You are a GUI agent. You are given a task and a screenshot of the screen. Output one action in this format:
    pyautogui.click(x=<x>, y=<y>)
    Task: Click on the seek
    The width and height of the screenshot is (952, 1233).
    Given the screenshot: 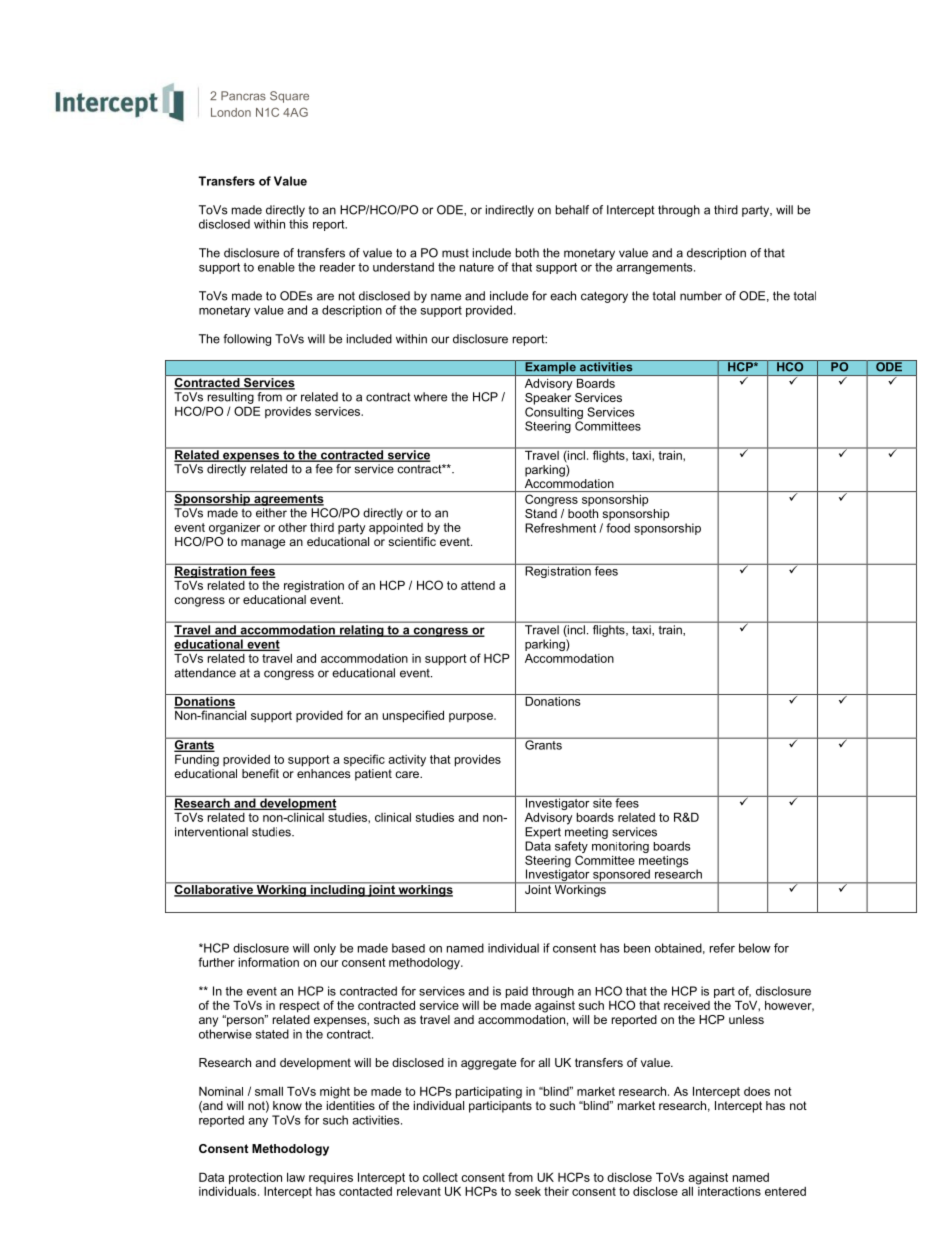 What is the action you would take?
    pyautogui.click(x=528, y=1191)
